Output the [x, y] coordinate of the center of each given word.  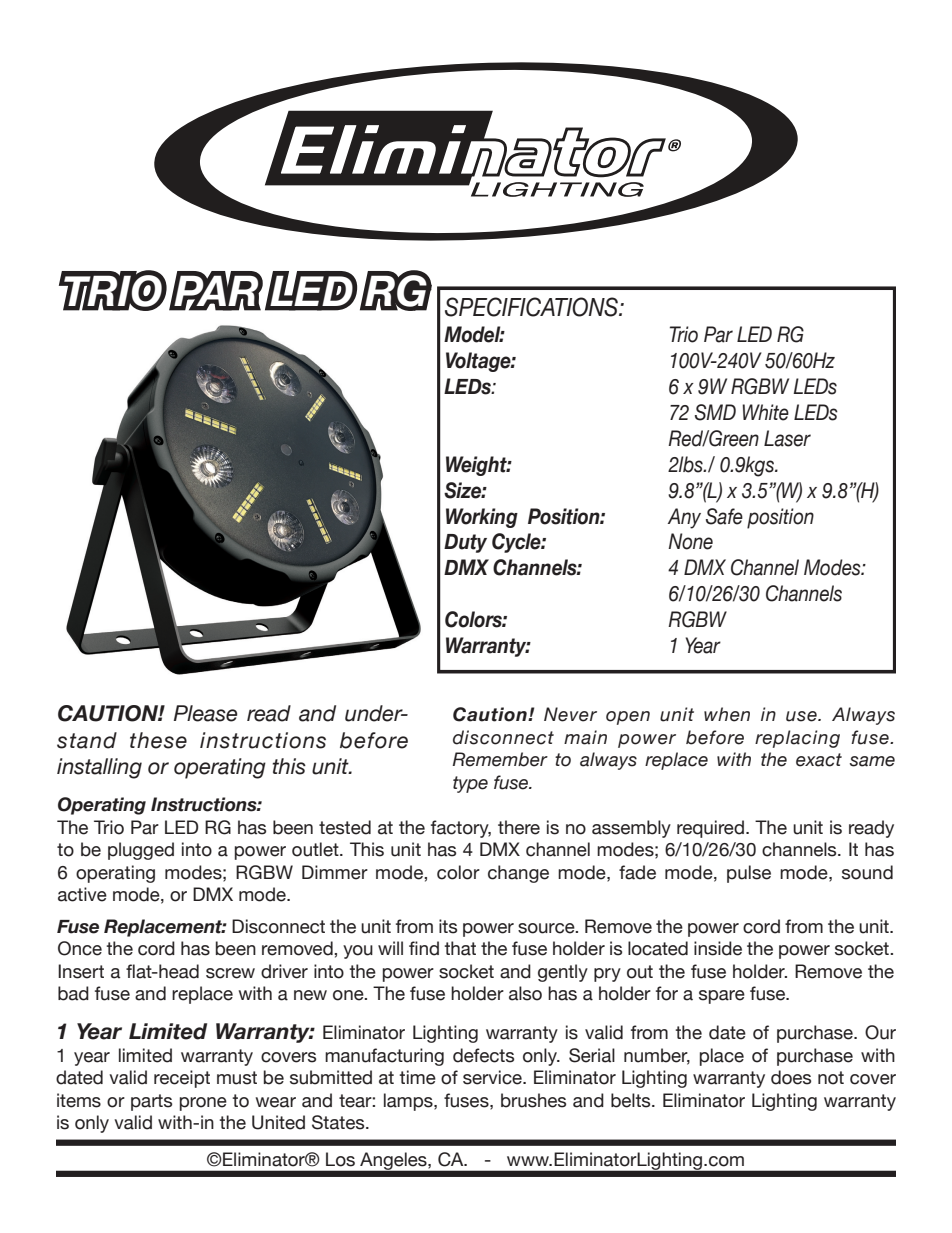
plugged [141, 851]
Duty [465, 543]
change [518, 874]
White [765, 412]
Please [206, 713]
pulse [749, 874]
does [791, 1077]
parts [151, 1102]
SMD [715, 412]
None [690, 541]
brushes [533, 1100]
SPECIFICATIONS [532, 307]
